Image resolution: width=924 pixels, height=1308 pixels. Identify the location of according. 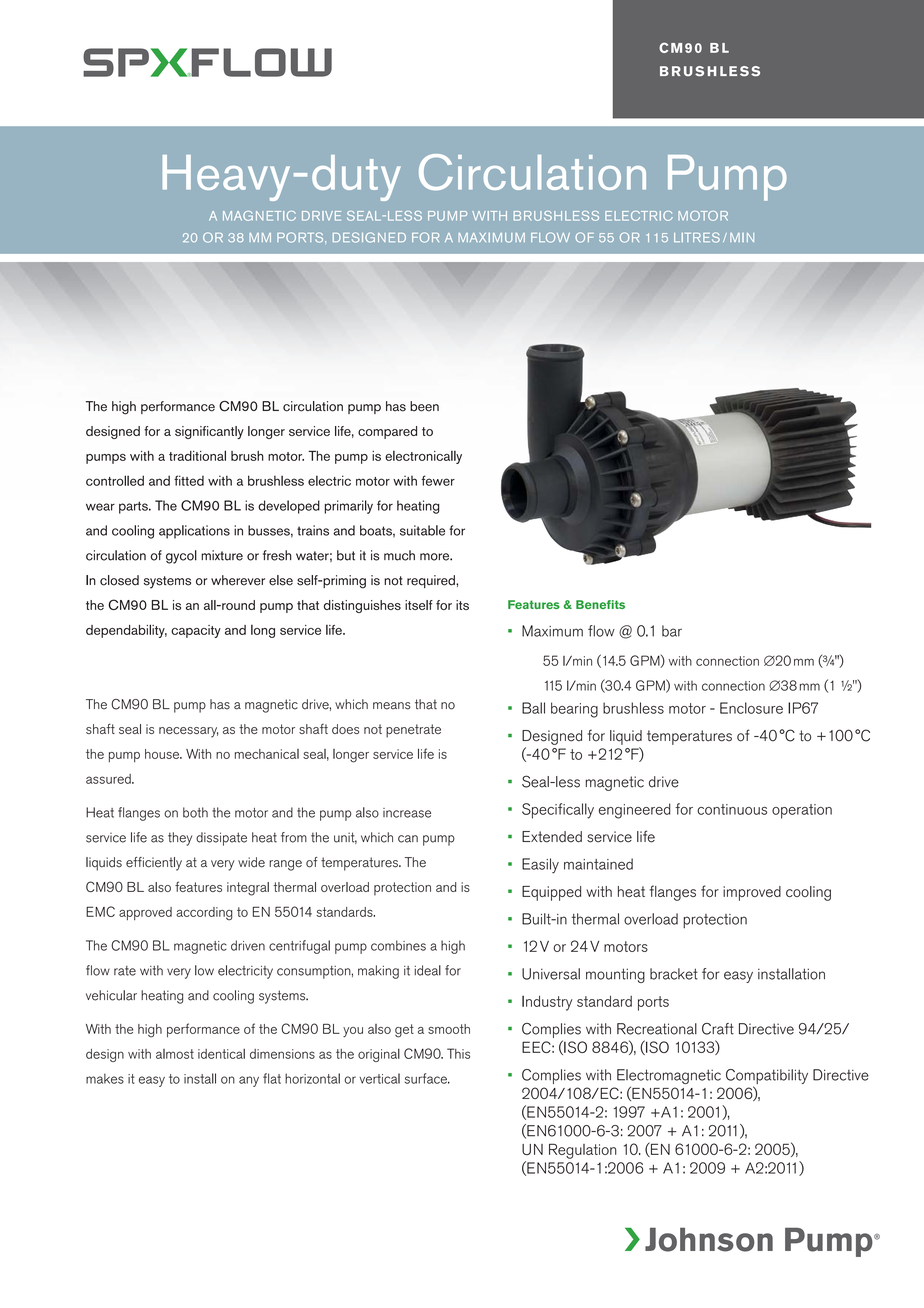
(204, 914).
